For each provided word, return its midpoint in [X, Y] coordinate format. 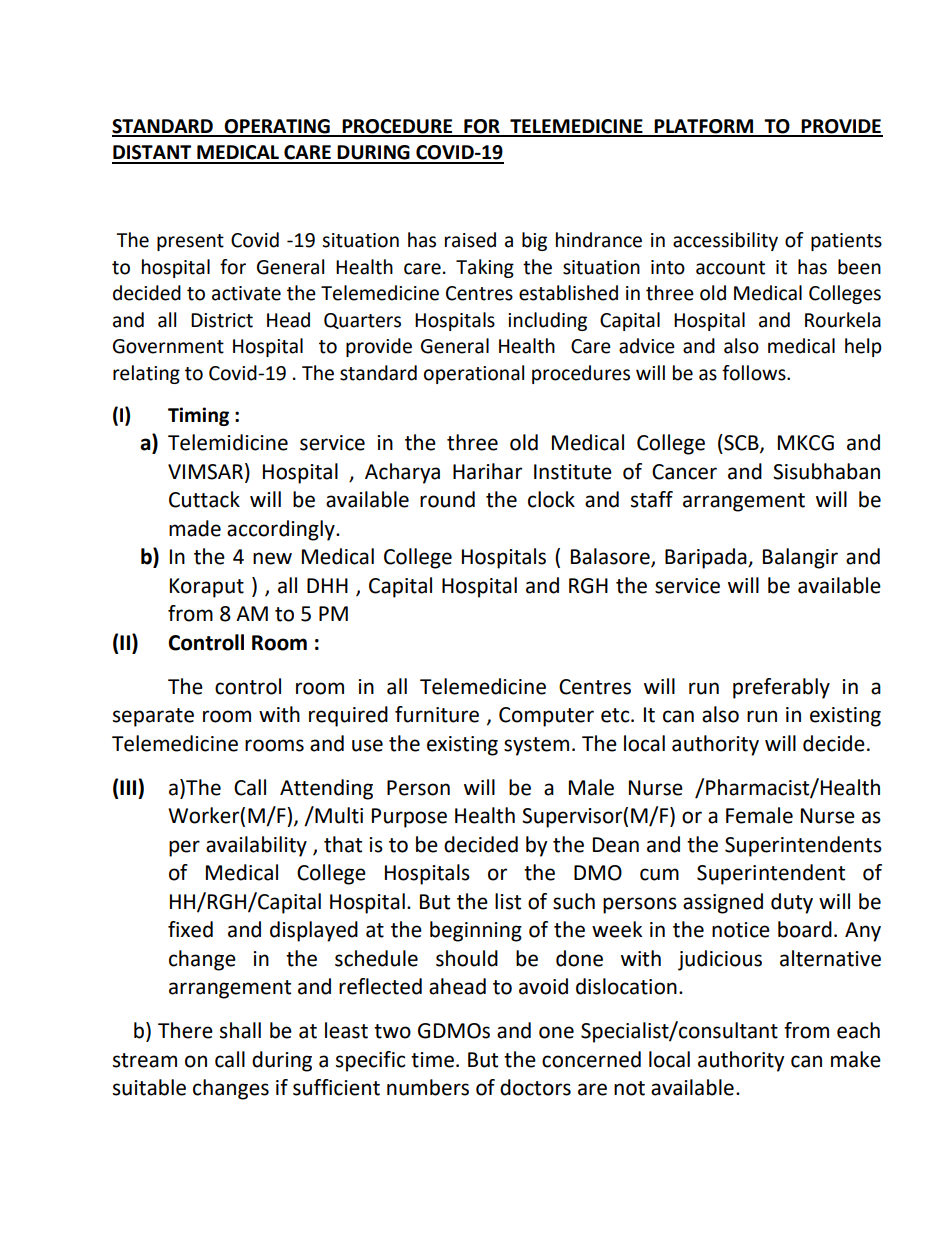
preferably [781, 688]
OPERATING [277, 127]
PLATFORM [704, 127]
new [272, 558]
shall [240, 1030]
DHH [327, 585]
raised [470, 240]
